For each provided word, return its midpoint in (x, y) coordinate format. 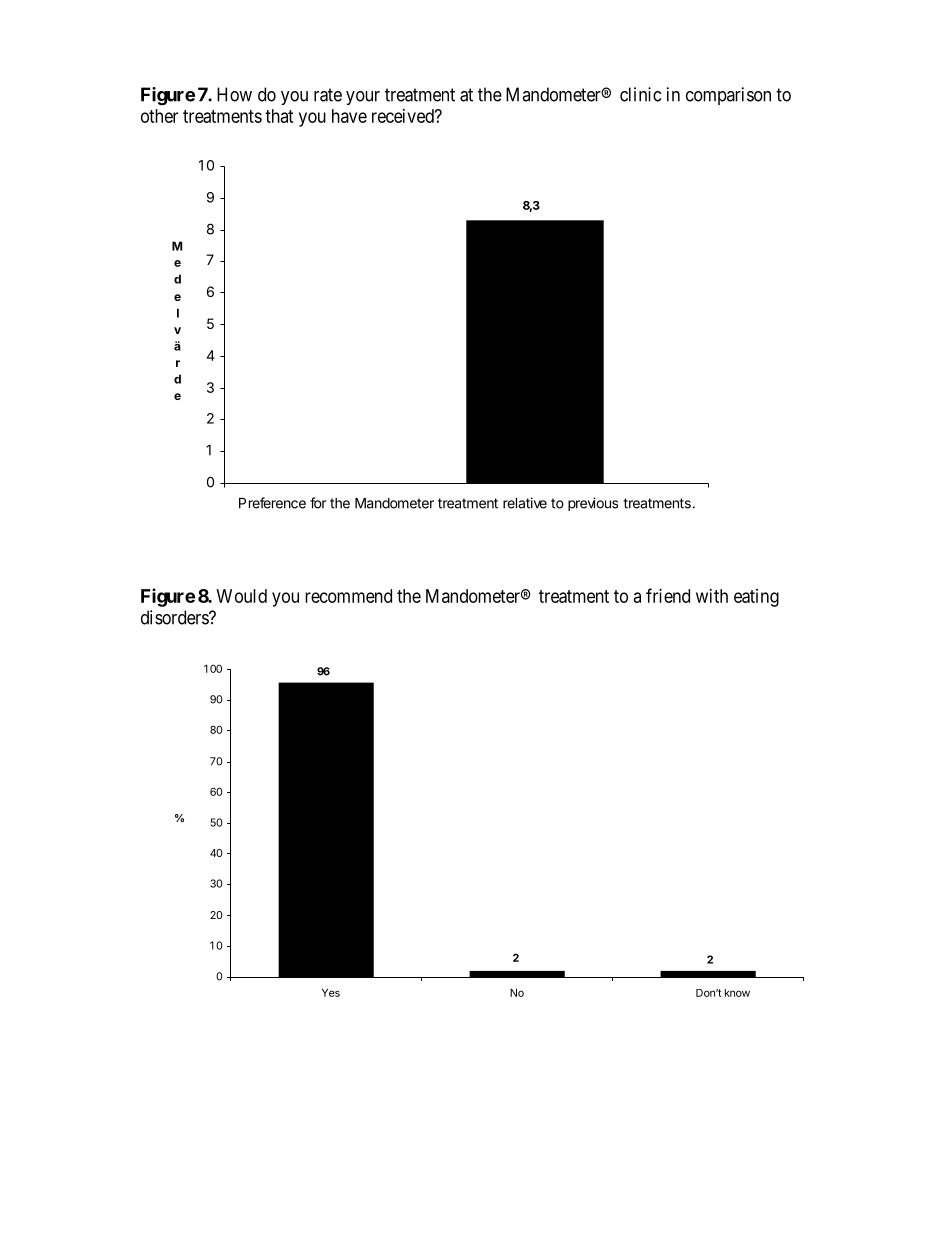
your (363, 98)
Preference (272, 503)
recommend (348, 596)
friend (668, 595)
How (234, 94)
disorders (175, 617)
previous (593, 504)
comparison (728, 96)
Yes (331, 993)
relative (525, 503)
